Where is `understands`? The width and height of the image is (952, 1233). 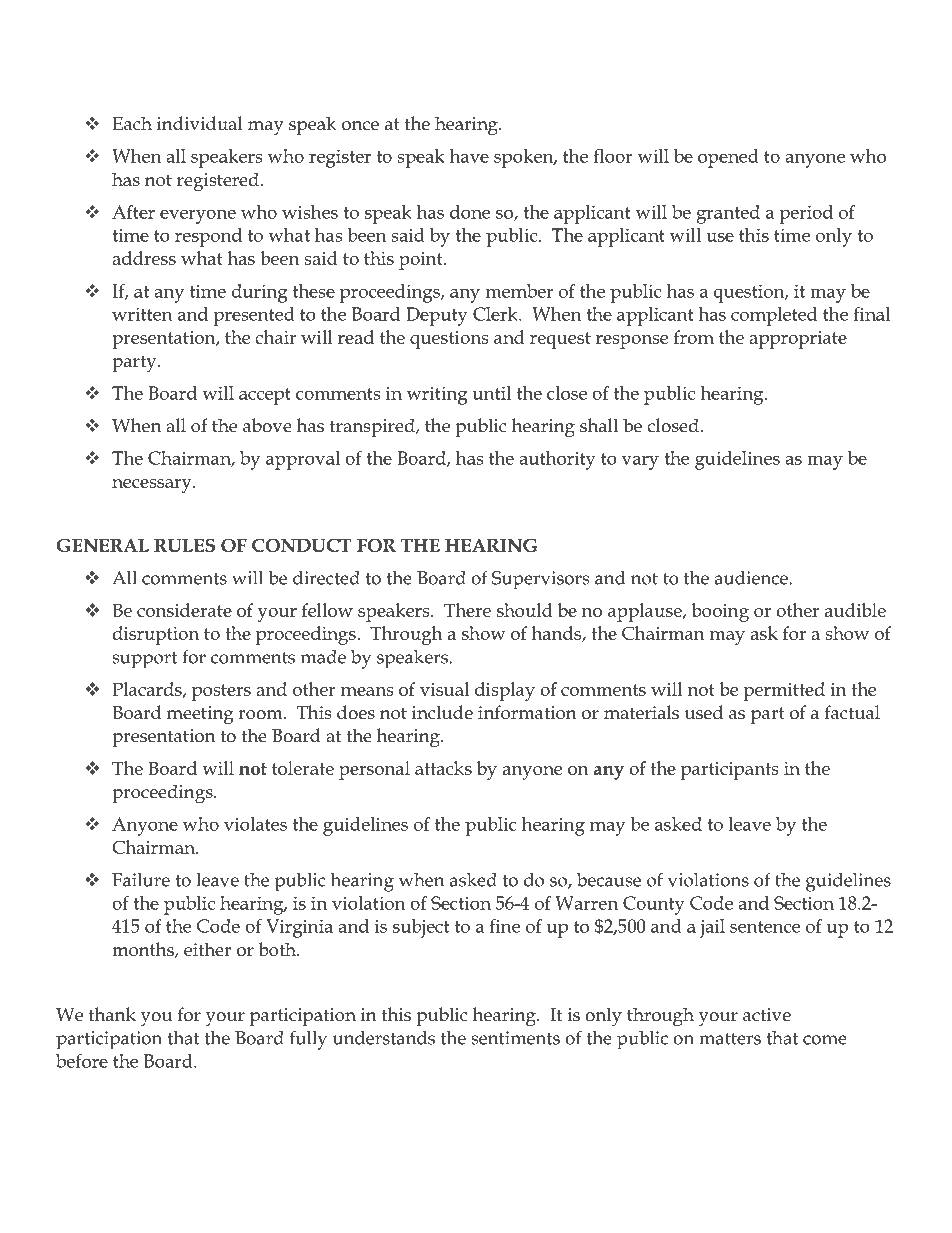 understands is located at coordinates (384, 1037).
